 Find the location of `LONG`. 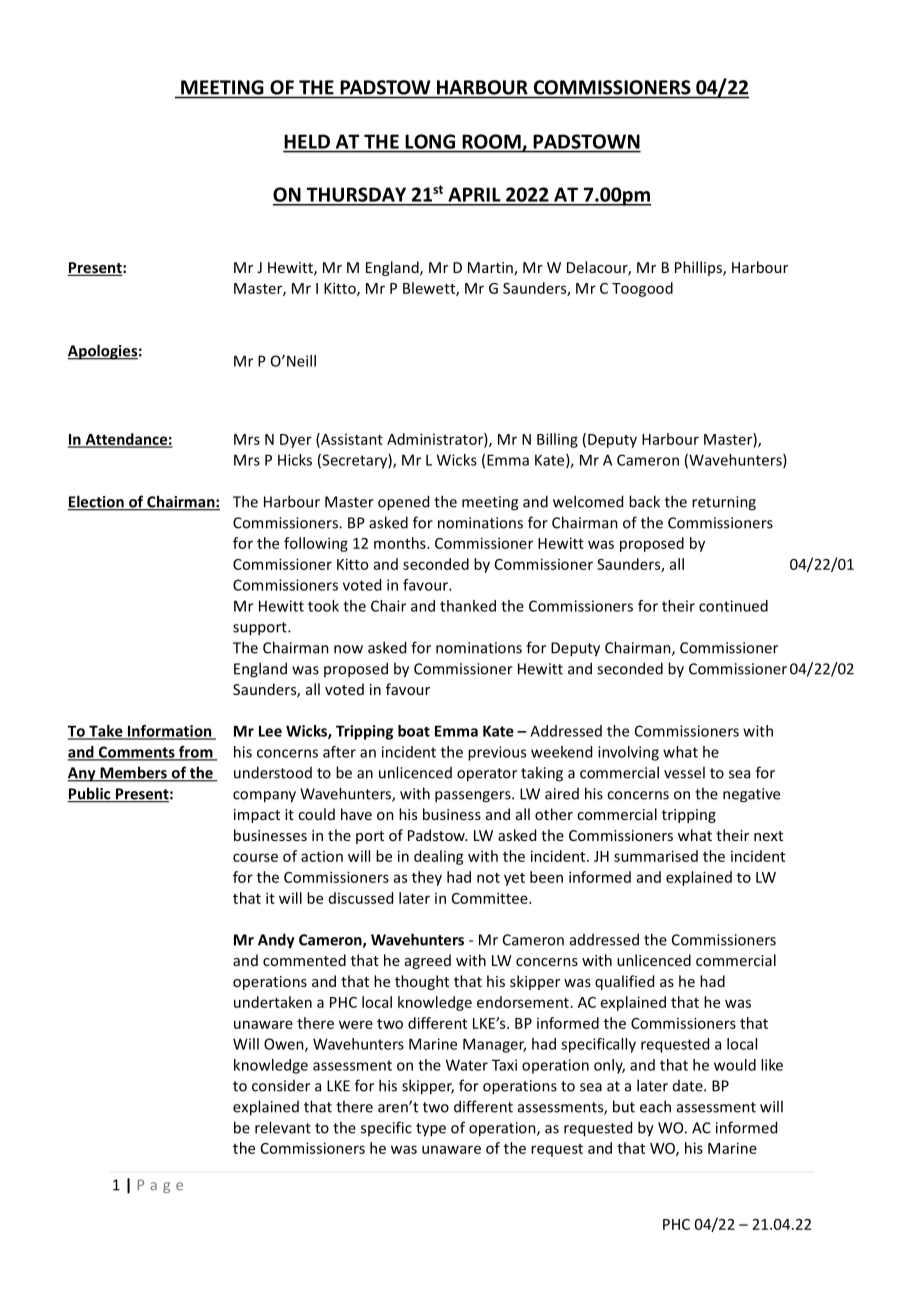

LONG is located at coordinates (430, 141).
